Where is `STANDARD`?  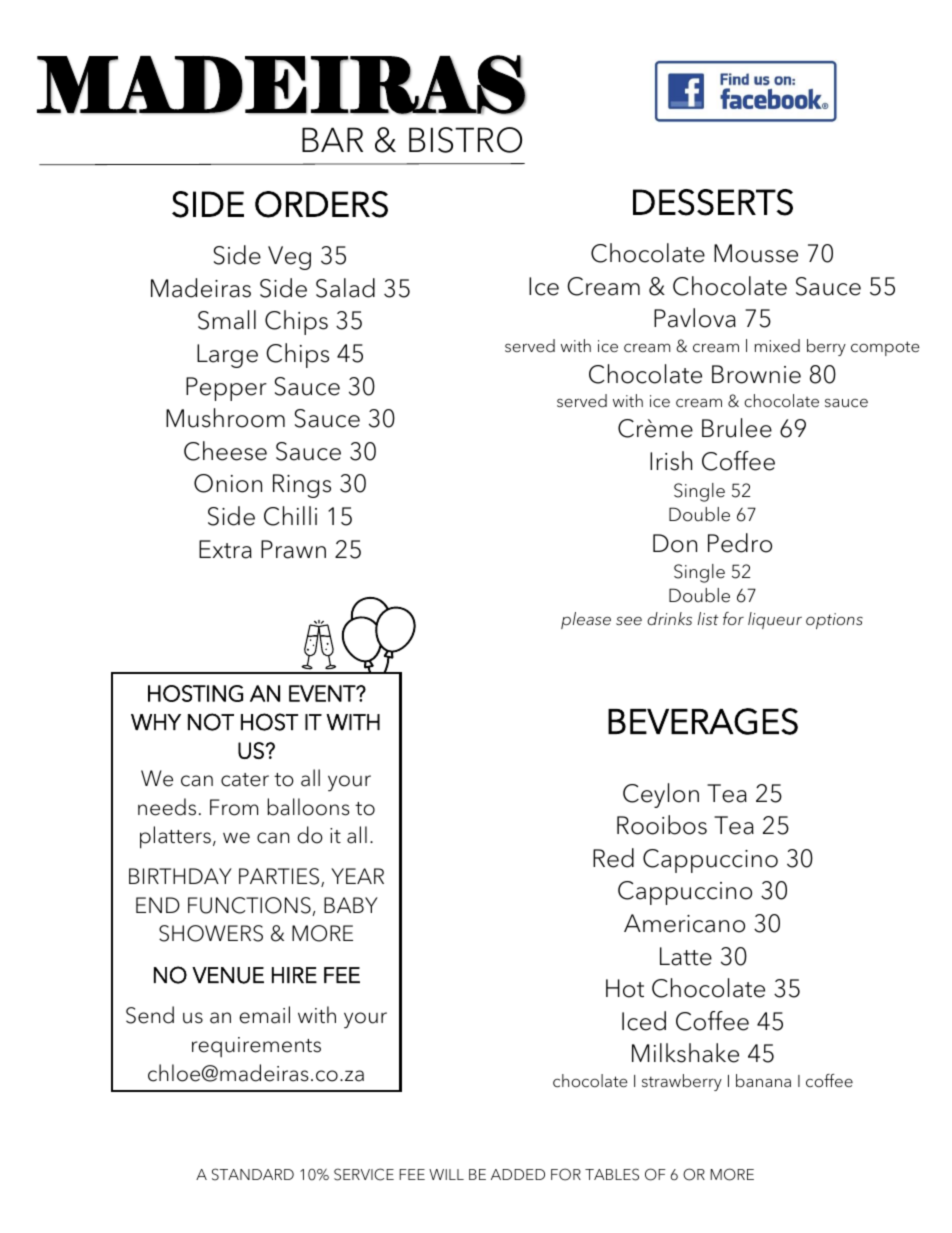 STANDARD is located at coordinates (253, 1174).
